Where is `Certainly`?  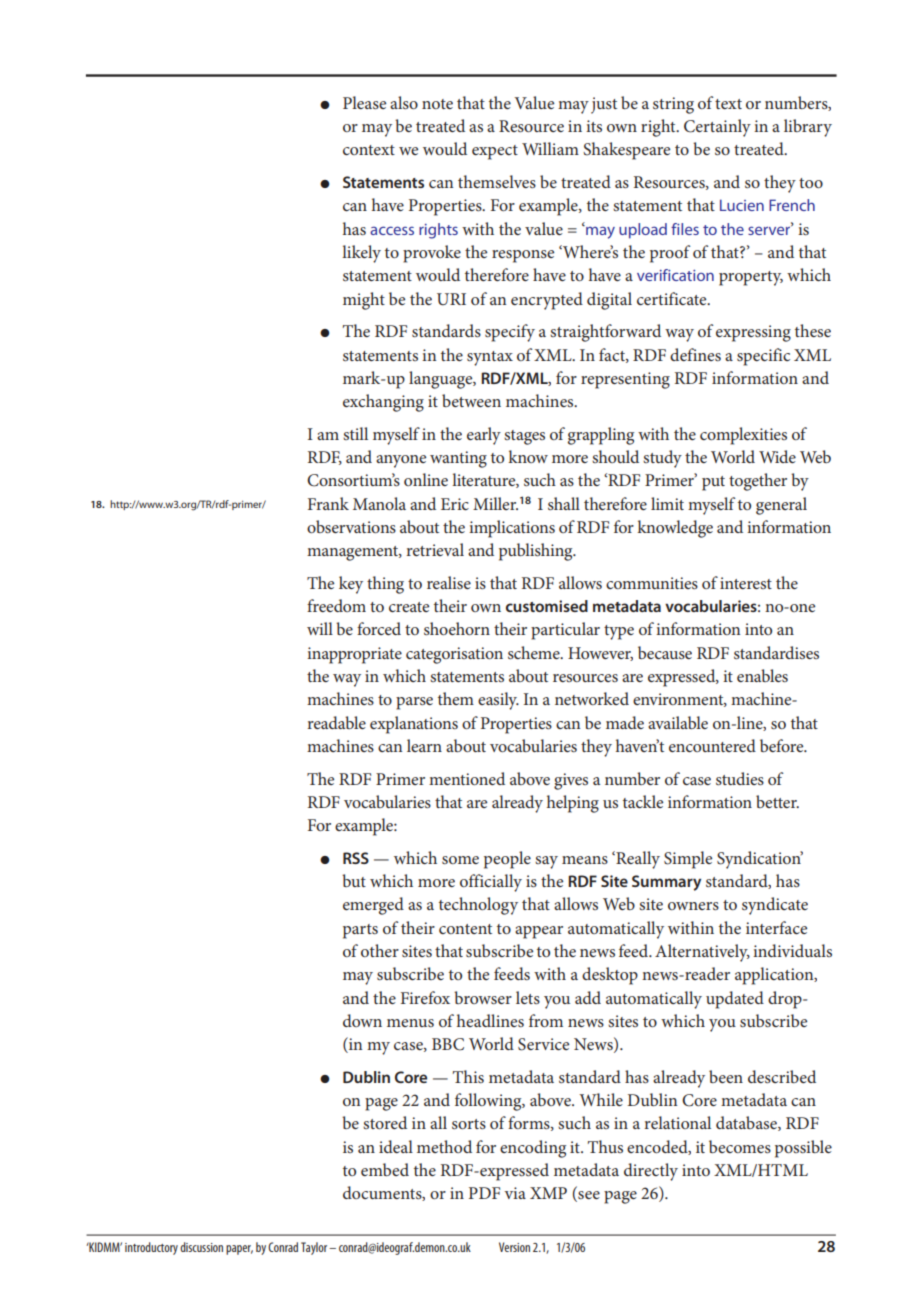 Certainly is located at coordinates (717, 128).
